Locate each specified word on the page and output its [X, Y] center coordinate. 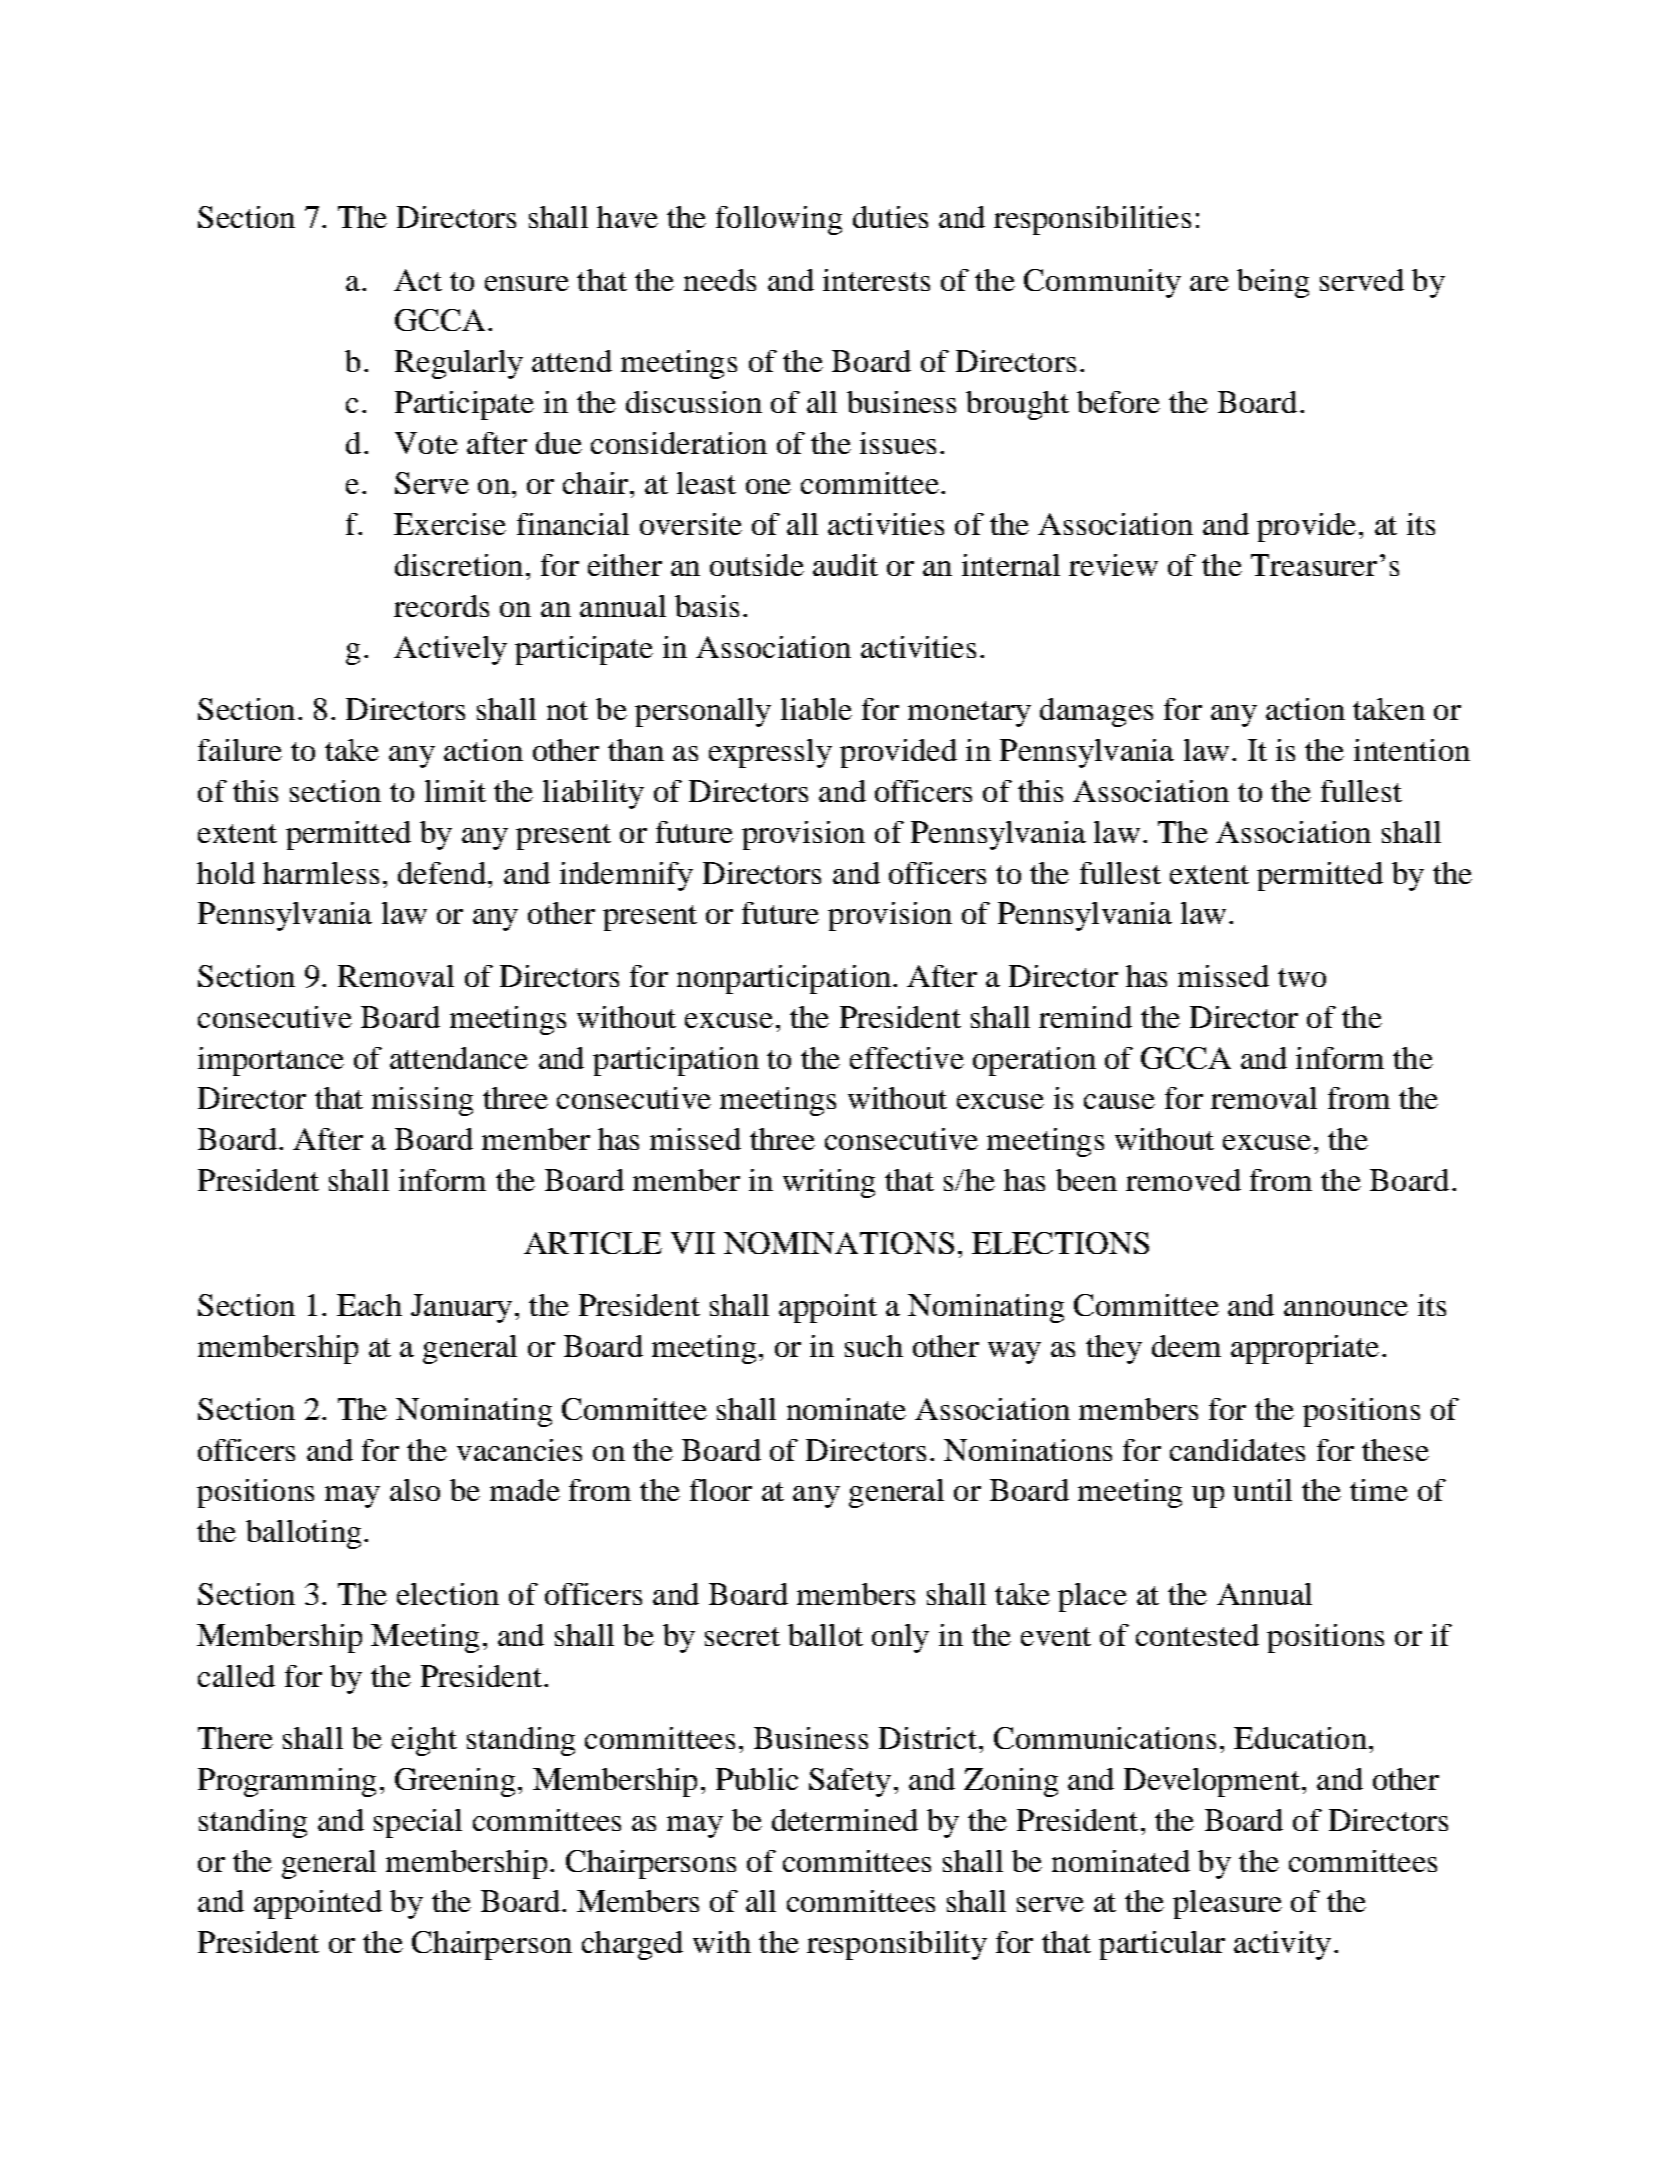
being [1273, 283]
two [1302, 977]
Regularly [459, 364]
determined [845, 1820]
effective [907, 1058]
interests [876, 280]
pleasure [1227, 1904]
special [418, 1823]
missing [422, 1101]
